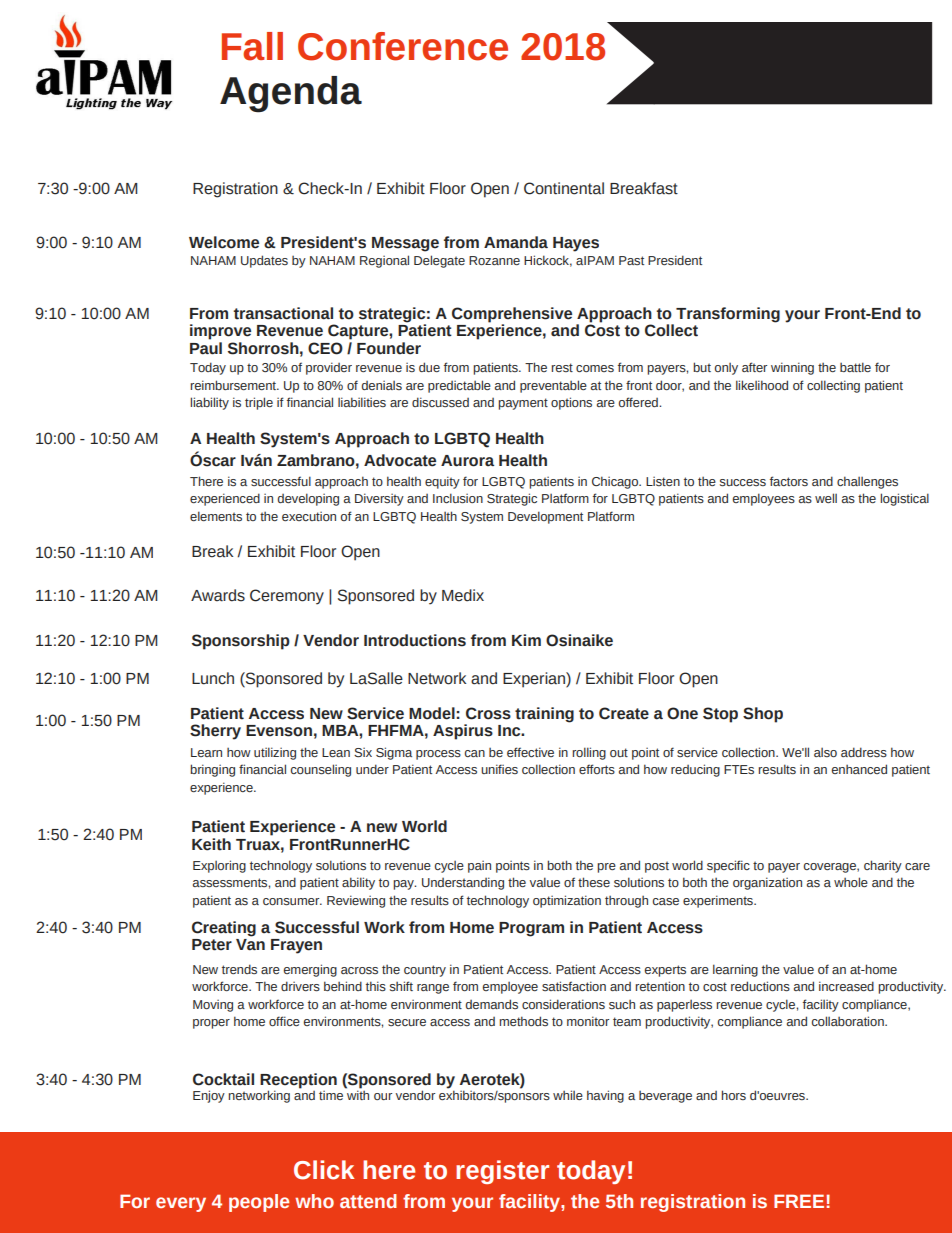 The height and width of the document is (1233, 952). What do you see at coordinates (287, 597) in the document?
I see `Ceremony` at bounding box center [287, 597].
